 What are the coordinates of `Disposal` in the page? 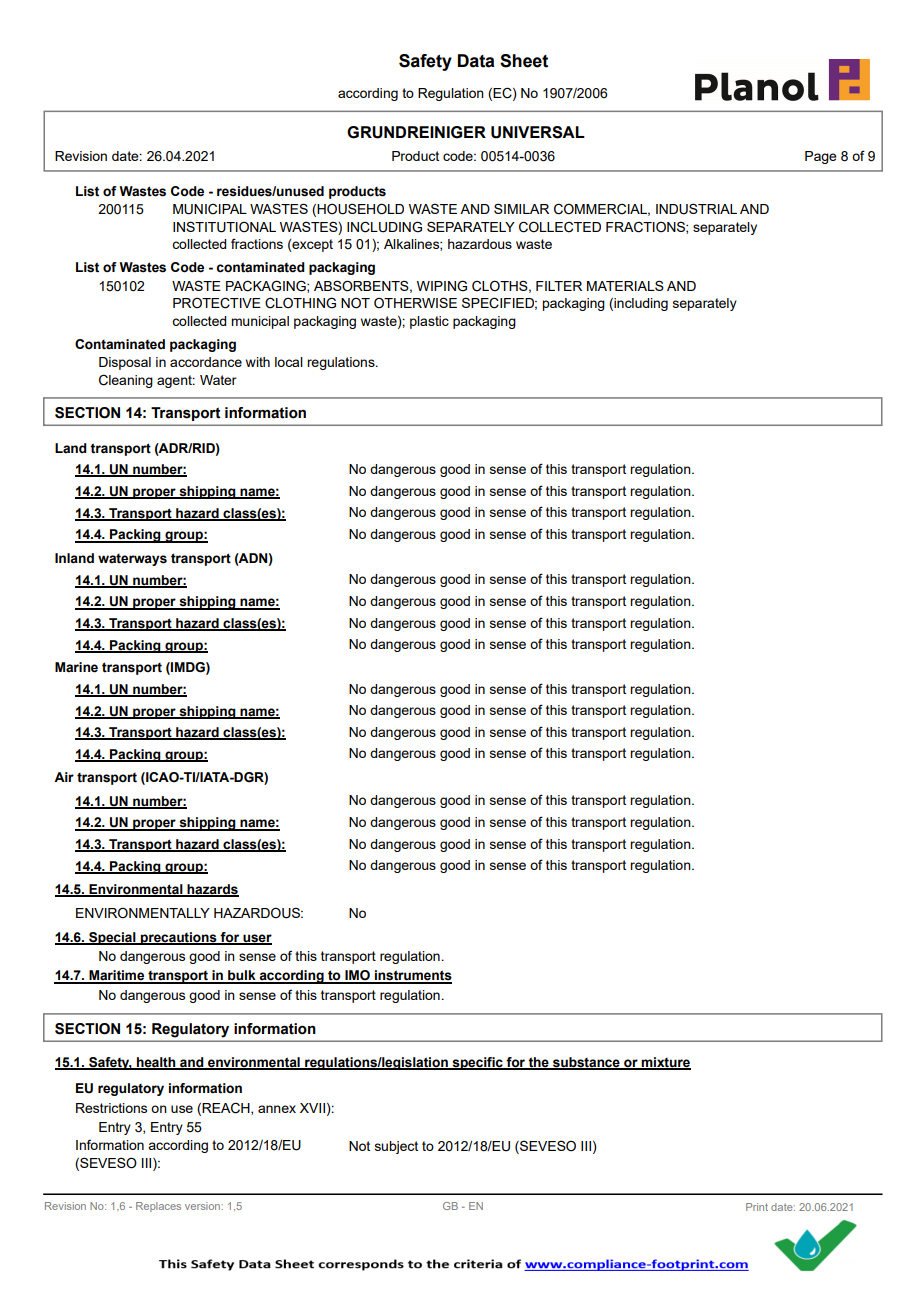 It's located at (125, 363).
